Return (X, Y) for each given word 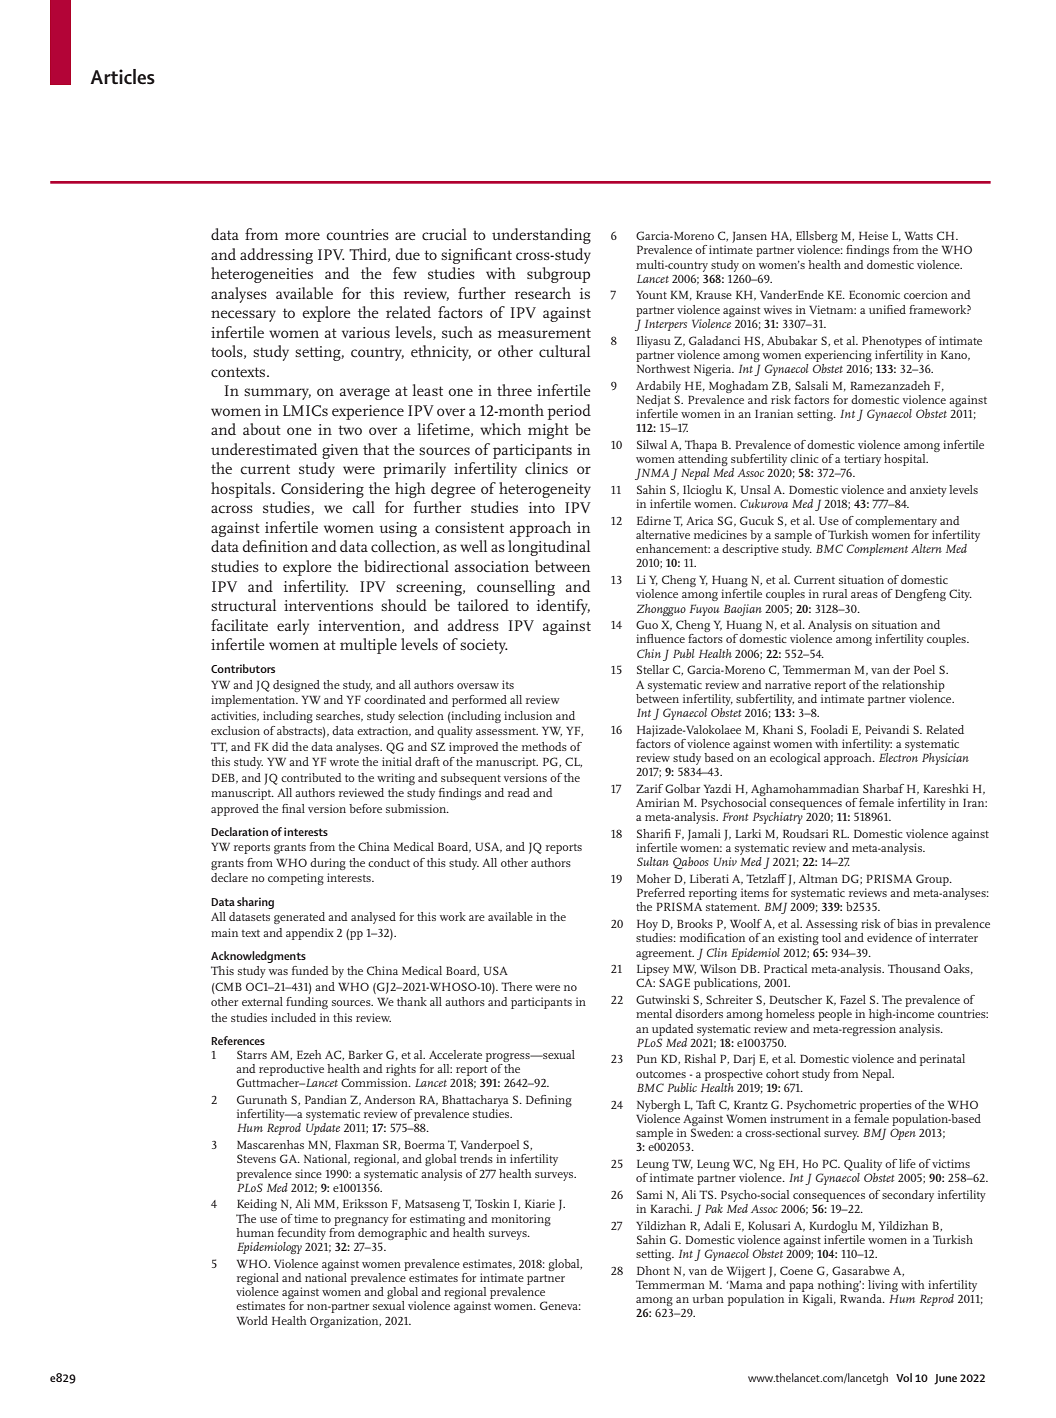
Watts (919, 235)
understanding (541, 236)
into (542, 507)
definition (275, 546)
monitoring (521, 1220)
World (252, 1320)
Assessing (832, 926)
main (224, 932)
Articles (122, 77)
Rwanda (862, 1297)
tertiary (861, 461)
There (516, 986)
